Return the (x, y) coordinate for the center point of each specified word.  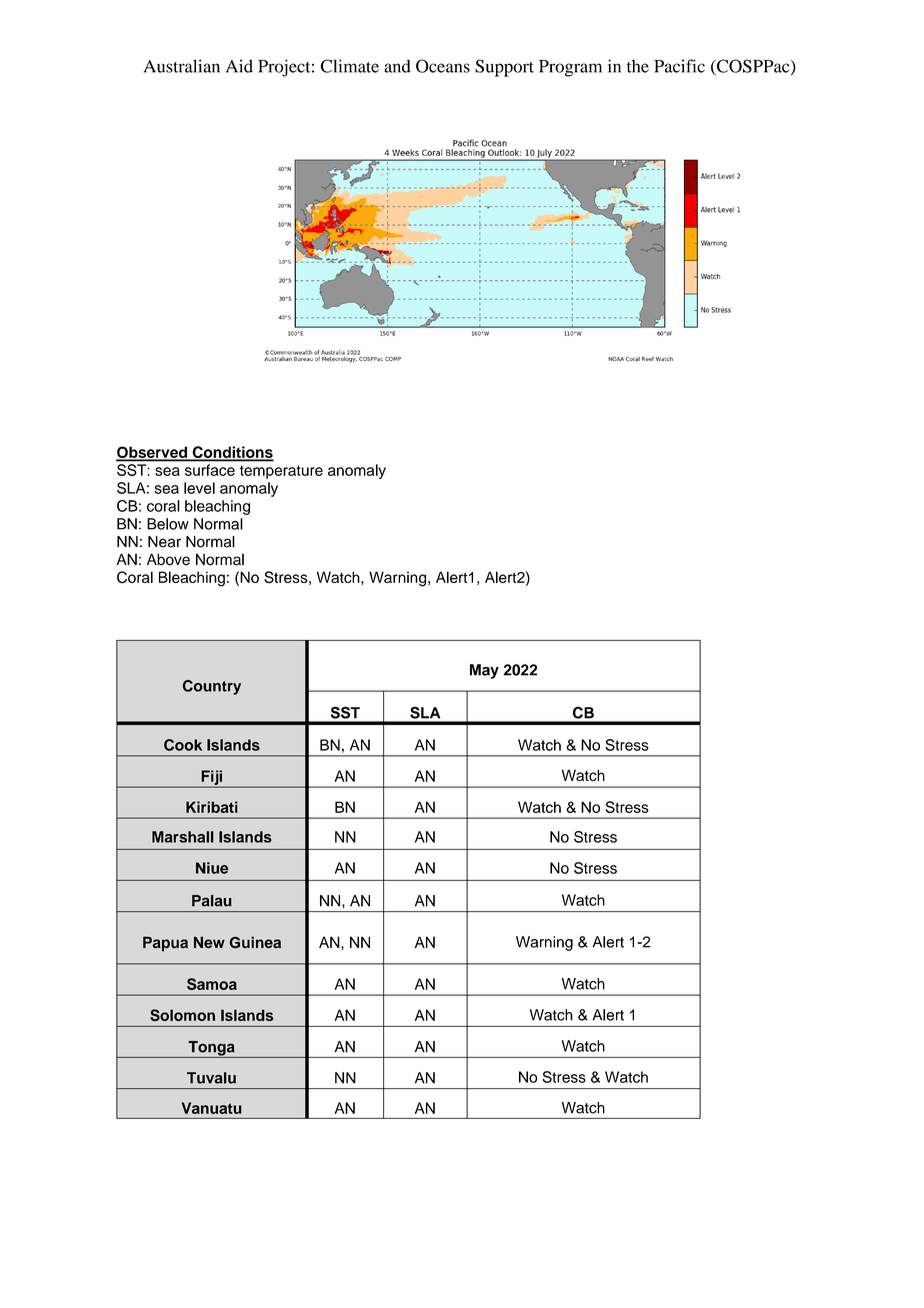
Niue (212, 868)
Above (168, 559)
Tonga (211, 1049)
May (484, 671)
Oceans (443, 66)
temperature (281, 472)
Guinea (255, 942)
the (638, 66)
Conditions (232, 453)
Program (570, 68)
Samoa (212, 984)
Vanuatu (212, 1108)
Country (212, 687)
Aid (239, 66)
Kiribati (212, 807)
